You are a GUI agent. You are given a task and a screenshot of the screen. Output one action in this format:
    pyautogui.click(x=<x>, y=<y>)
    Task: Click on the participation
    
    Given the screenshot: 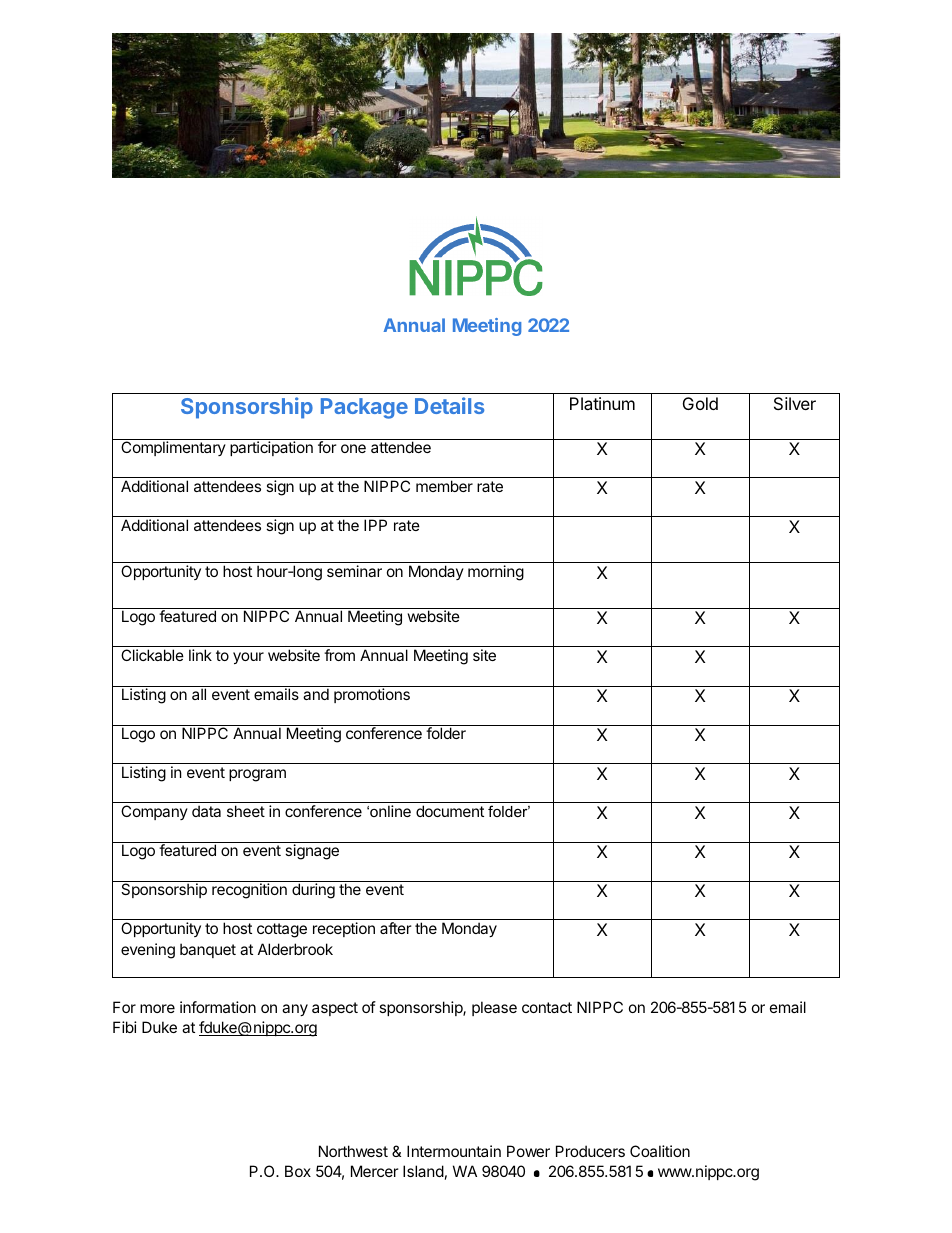 What is the action you would take?
    pyautogui.click(x=271, y=448)
